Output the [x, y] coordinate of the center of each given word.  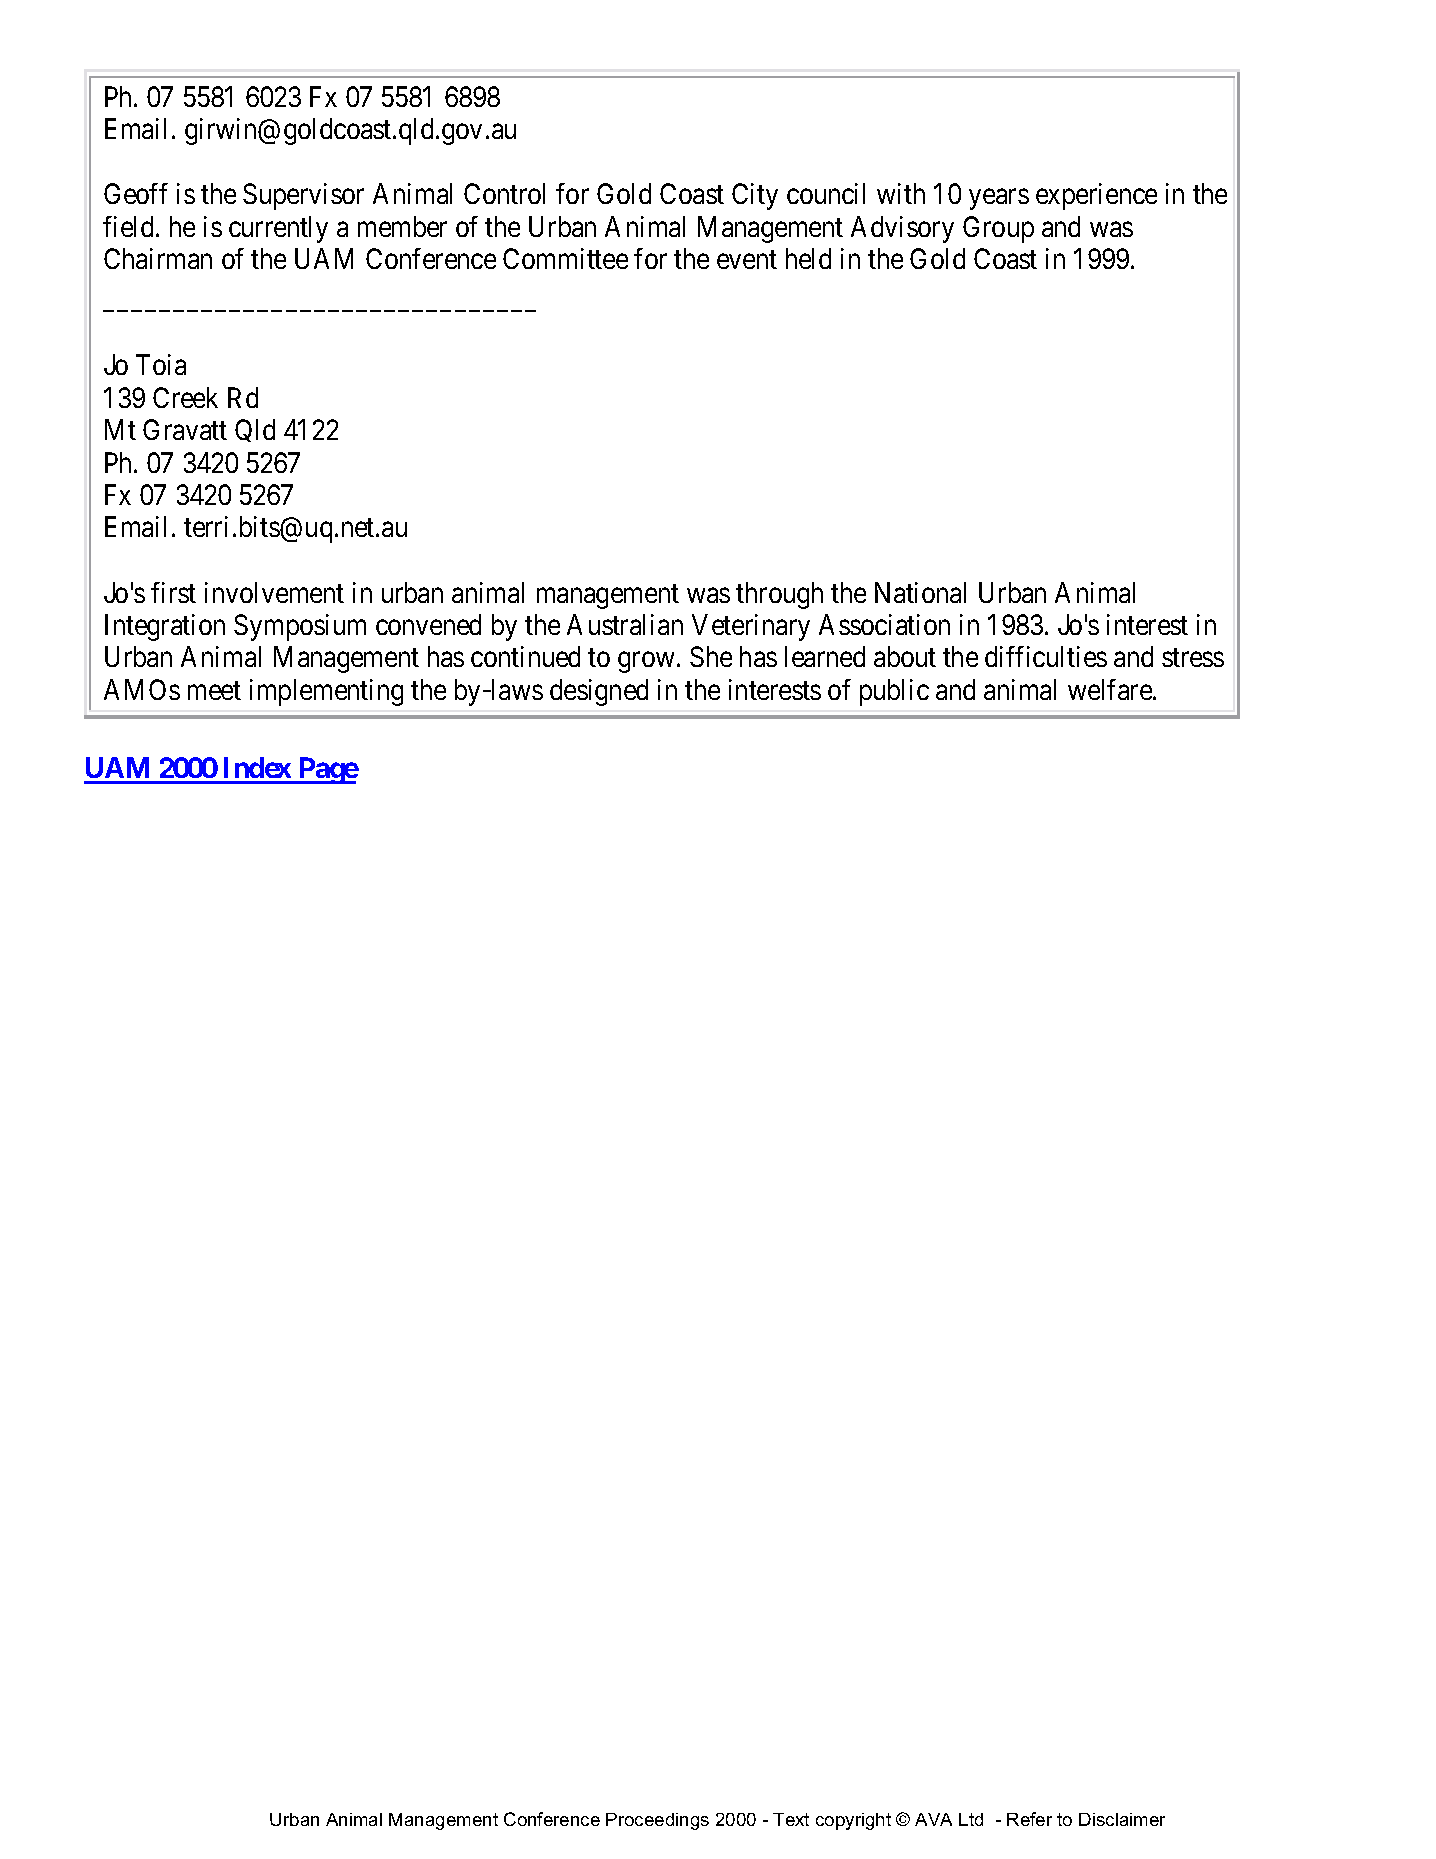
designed [599, 692]
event [747, 260]
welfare [1111, 689]
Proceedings [657, 1821]
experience [1096, 196]
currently [278, 229]
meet [214, 690]
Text [791, 1819]
